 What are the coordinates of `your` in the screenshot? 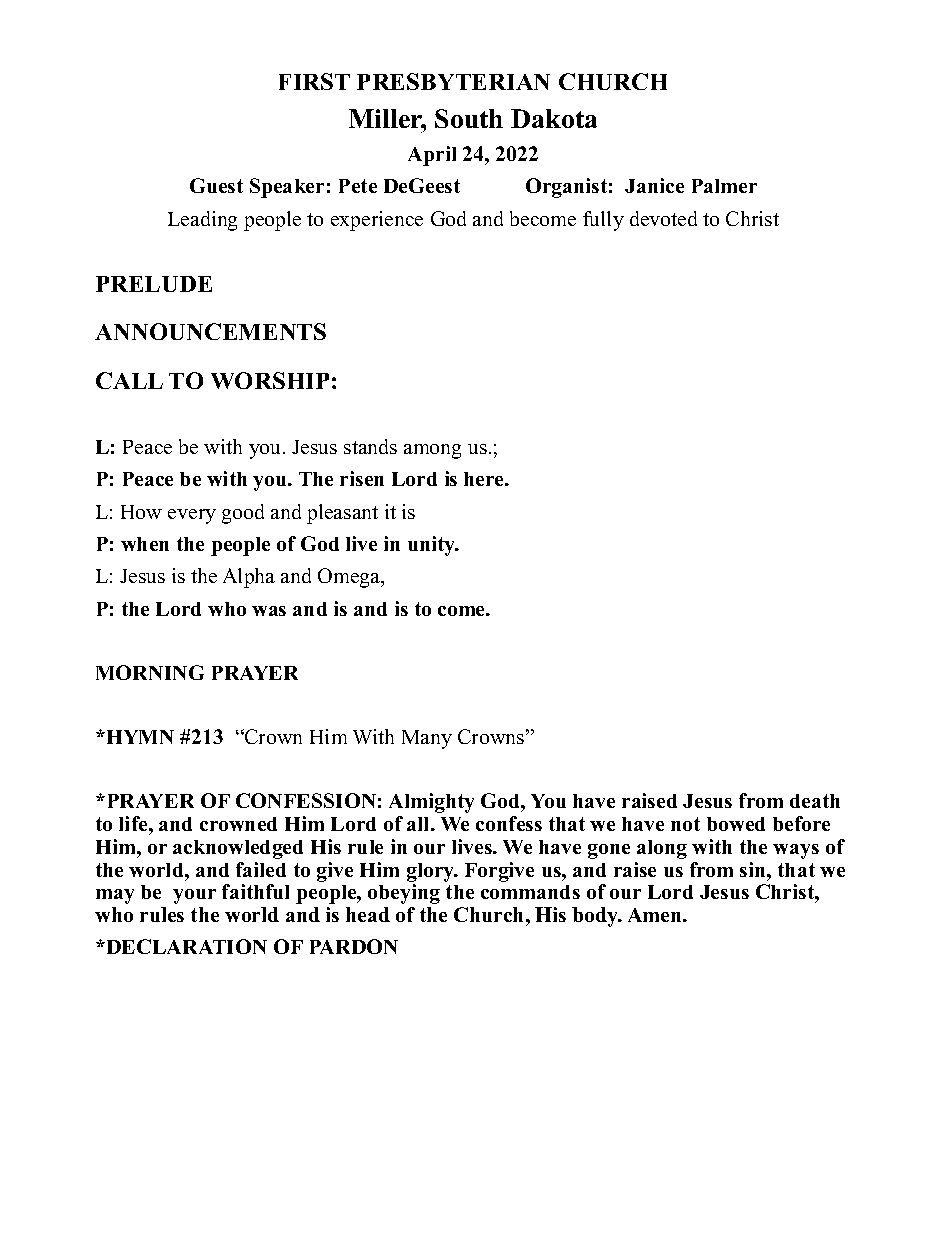 It's located at (194, 896).
